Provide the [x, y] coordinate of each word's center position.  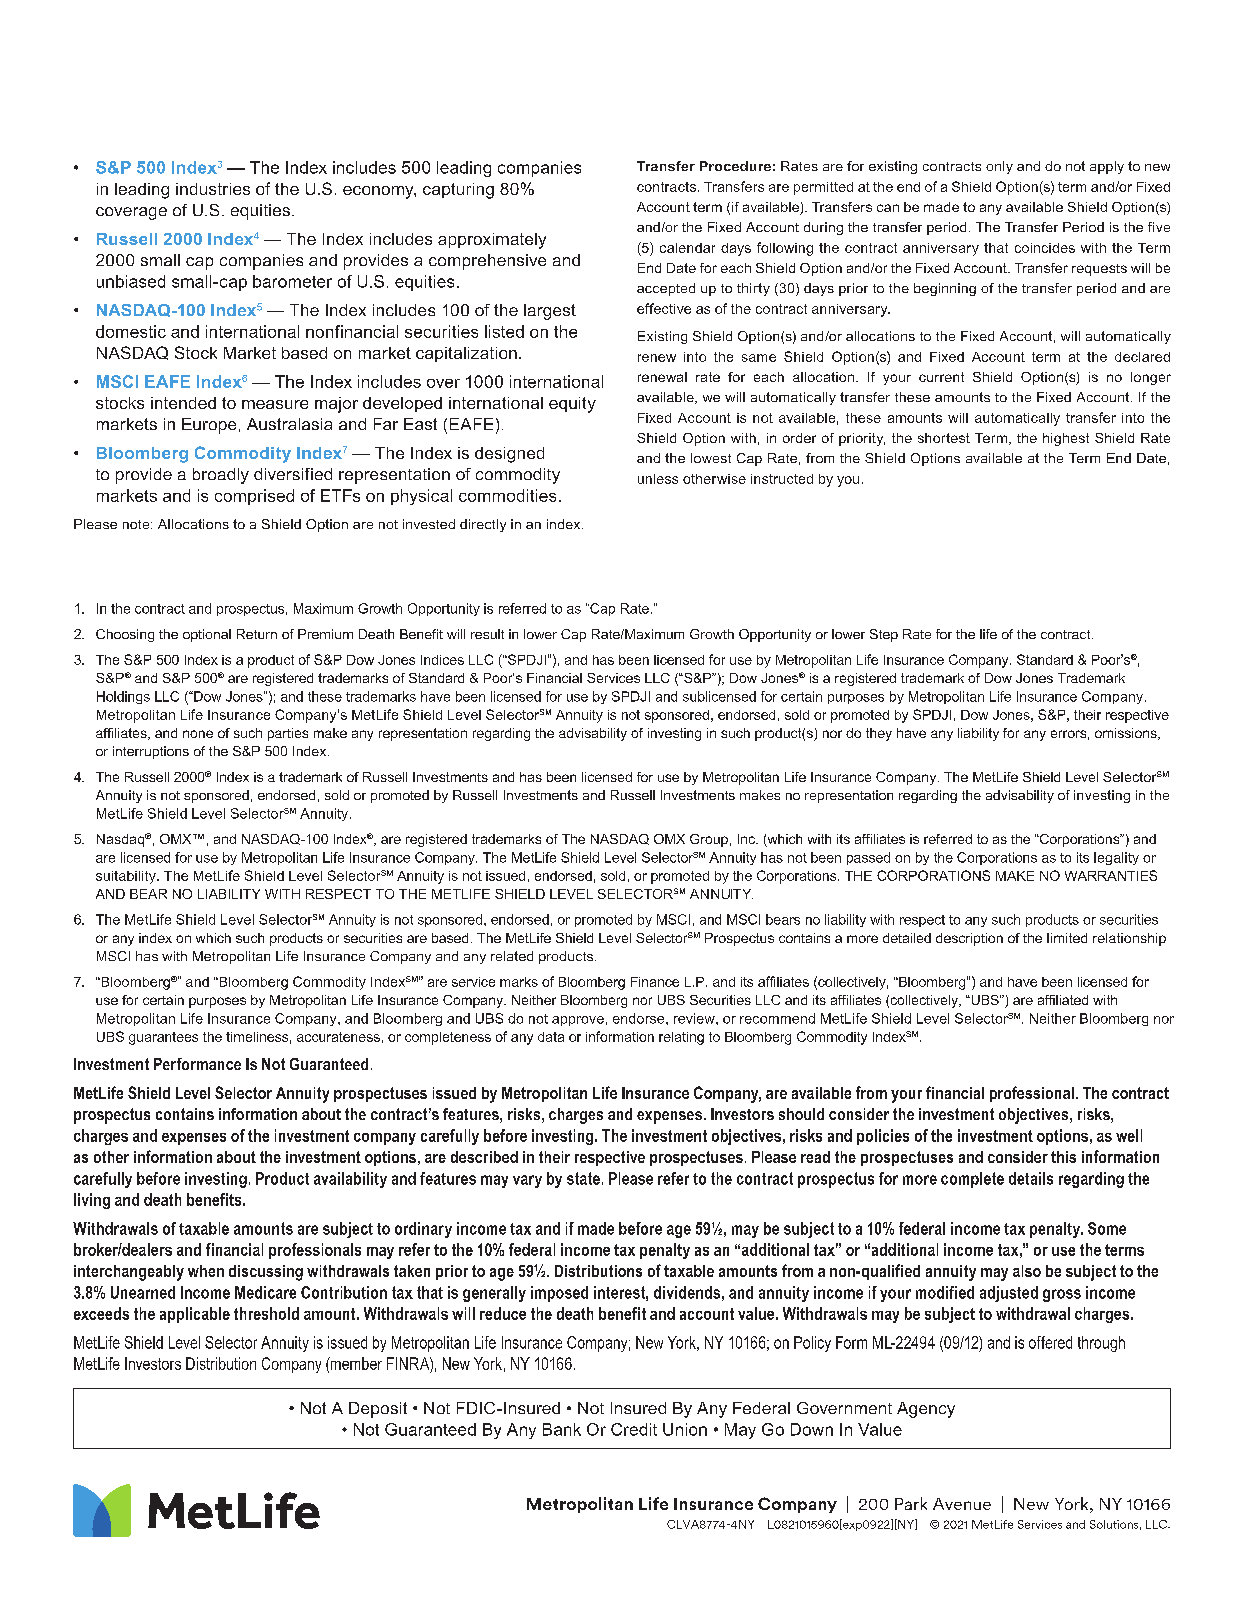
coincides [1045, 248]
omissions [1127, 734]
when [206, 1271]
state [583, 1178]
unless [658, 479]
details [1031, 1178]
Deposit [378, 1410]
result [487, 634]
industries [213, 189]
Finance [655, 982]
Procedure [735, 166]
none [198, 734]
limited [1067, 938]
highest [1066, 439]
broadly [221, 476]
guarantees [163, 1038]
